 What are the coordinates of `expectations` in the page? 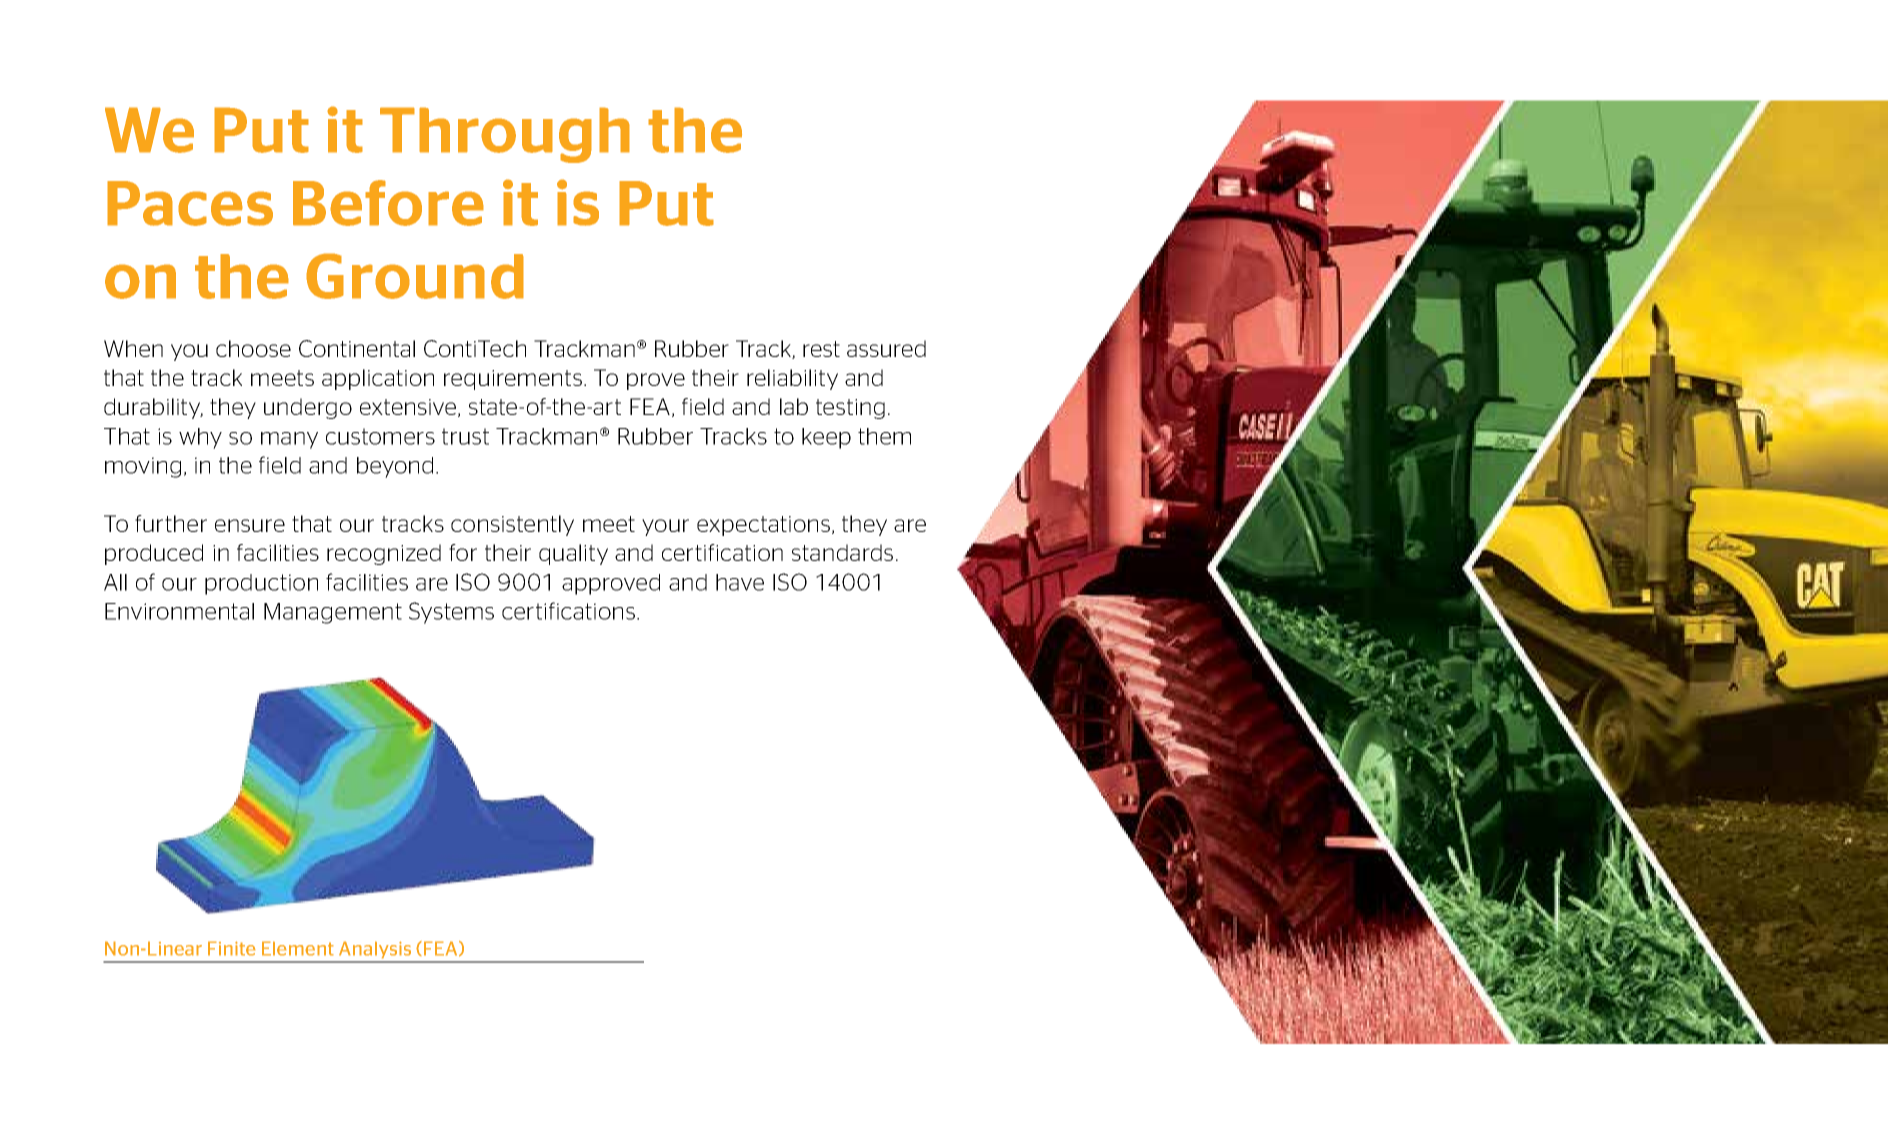 It's located at (763, 526).
